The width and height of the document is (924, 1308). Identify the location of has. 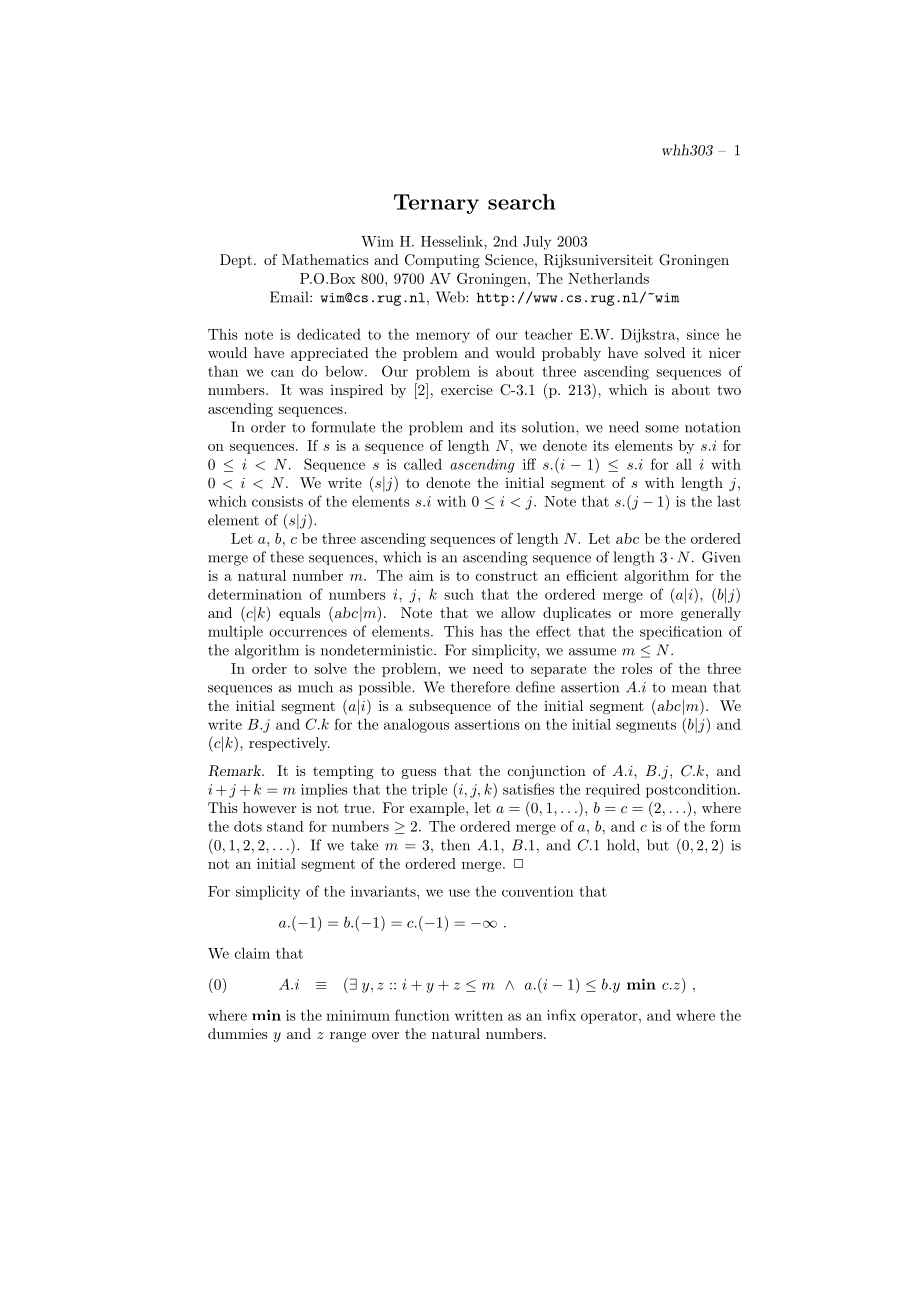
(491, 631).
